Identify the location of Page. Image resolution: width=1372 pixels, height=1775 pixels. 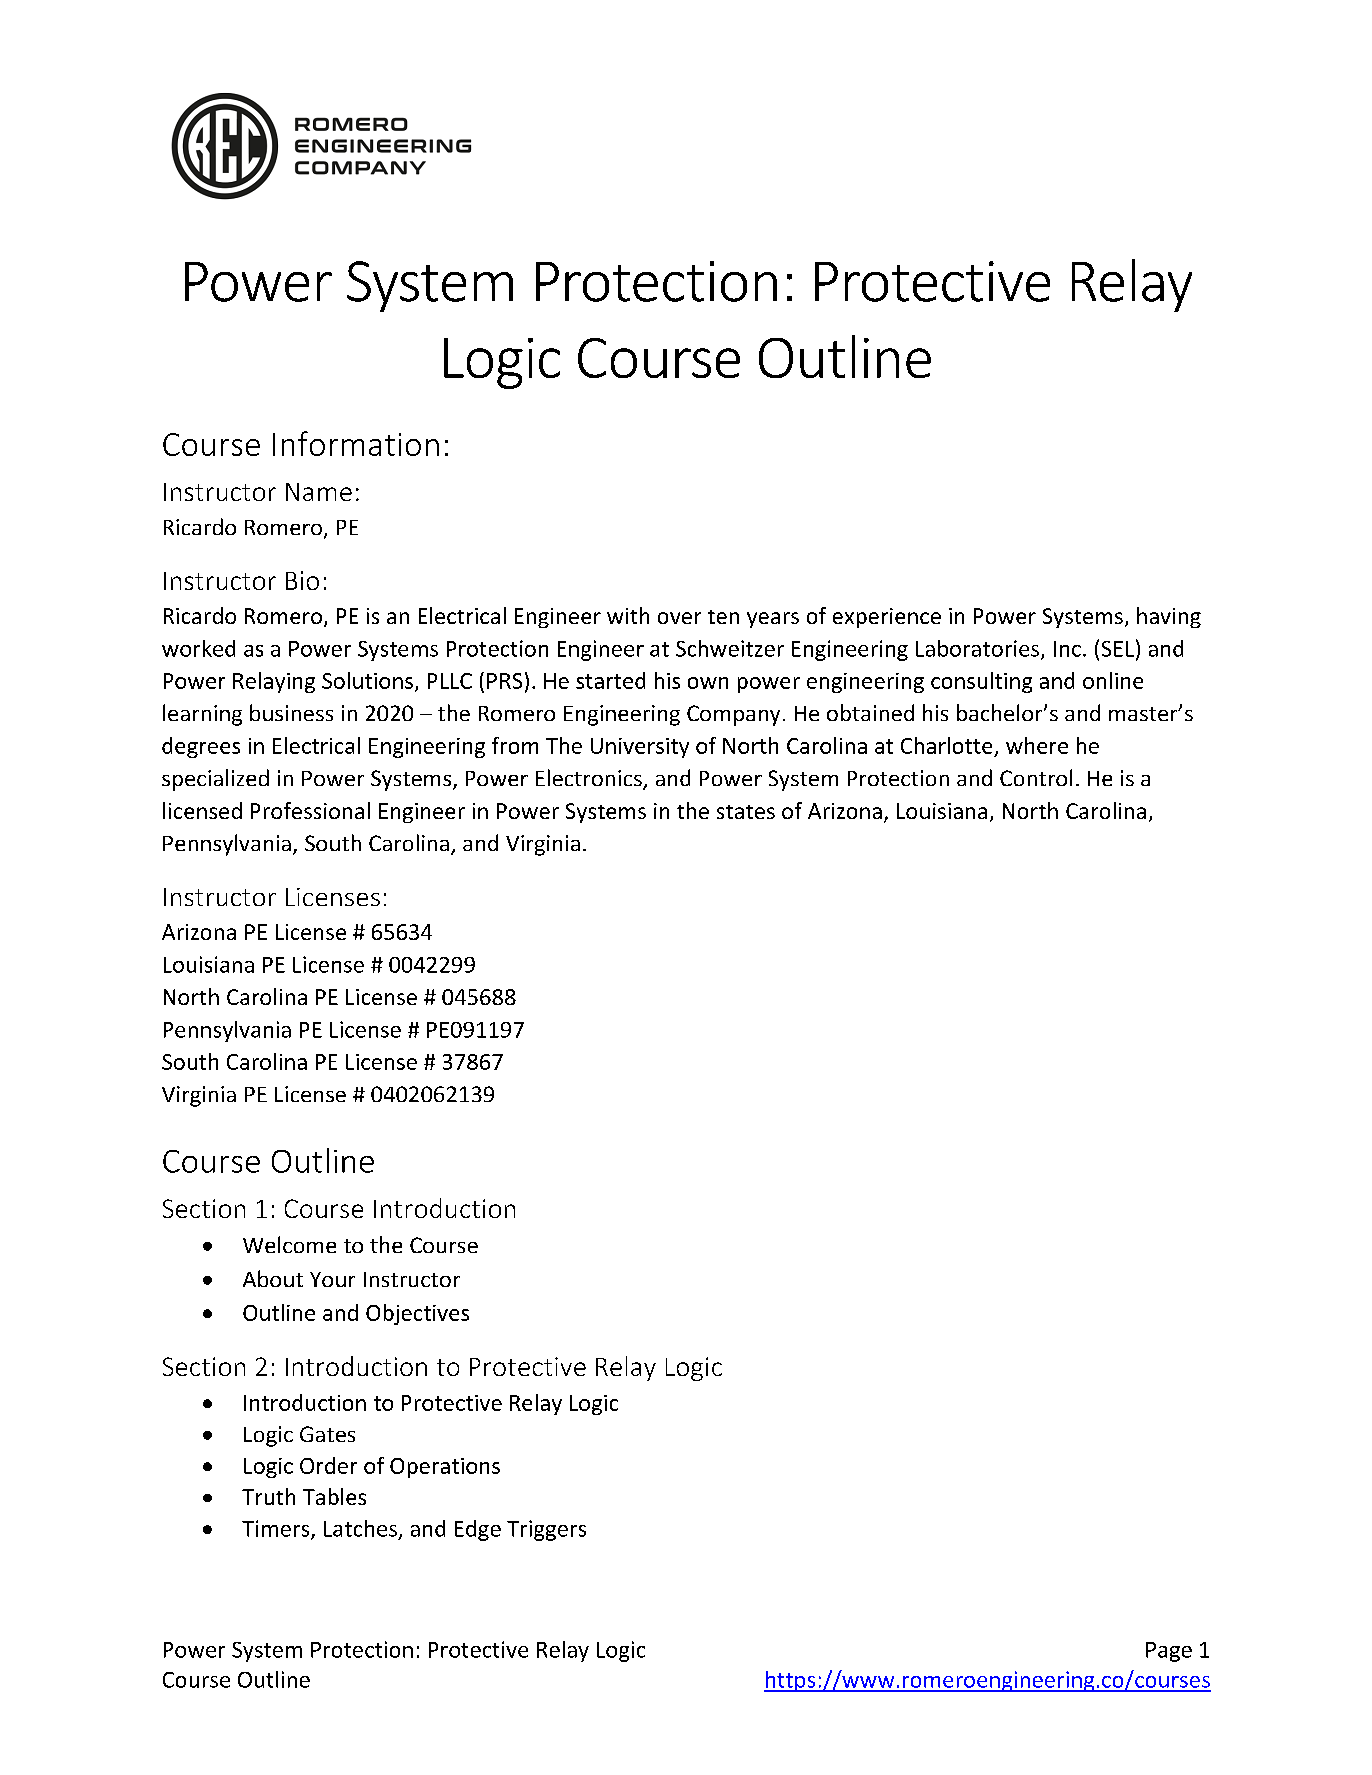
(1169, 1652).
